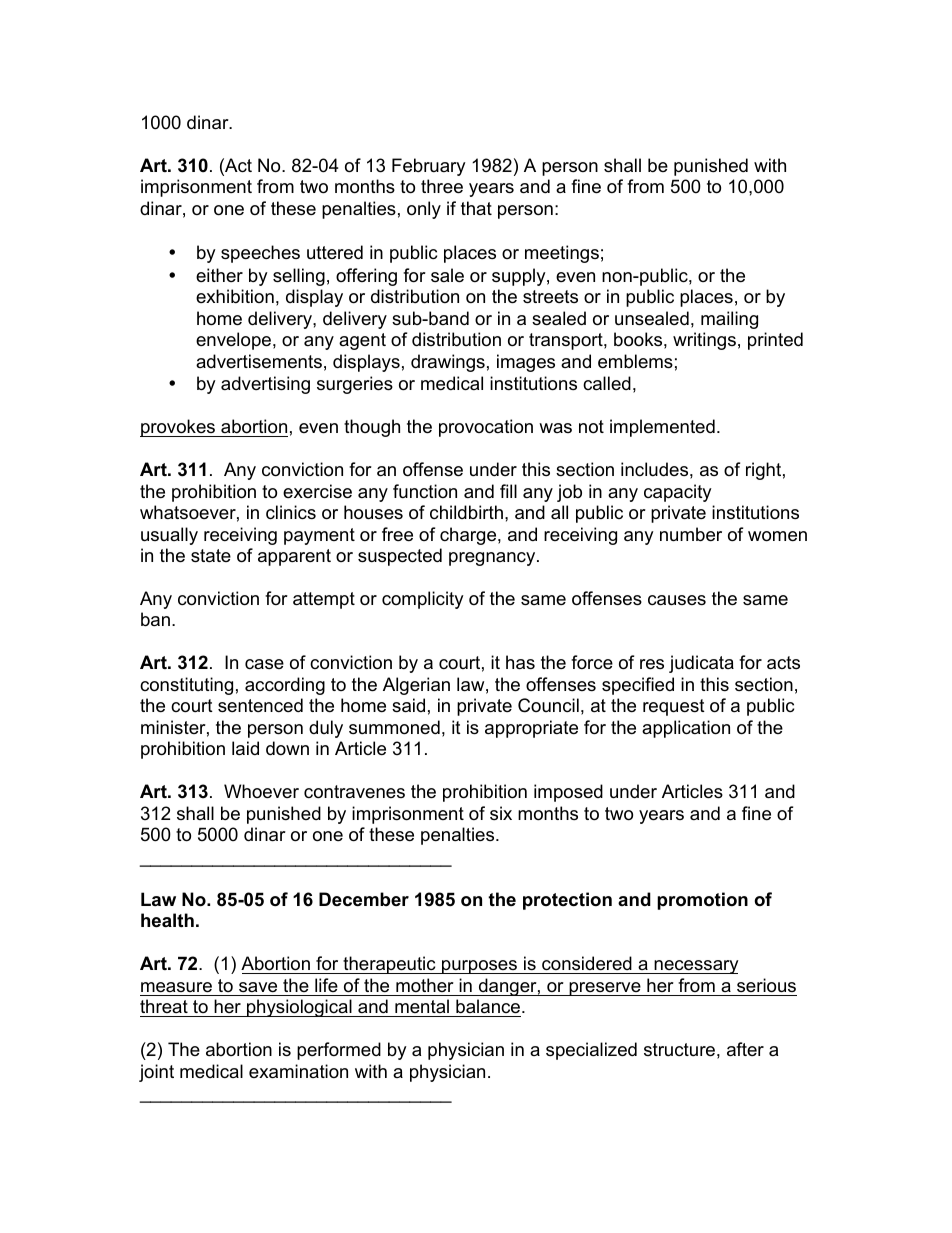 The image size is (952, 1233). Describe the element at coordinates (264, 664) in the image. I see `case` at that location.
